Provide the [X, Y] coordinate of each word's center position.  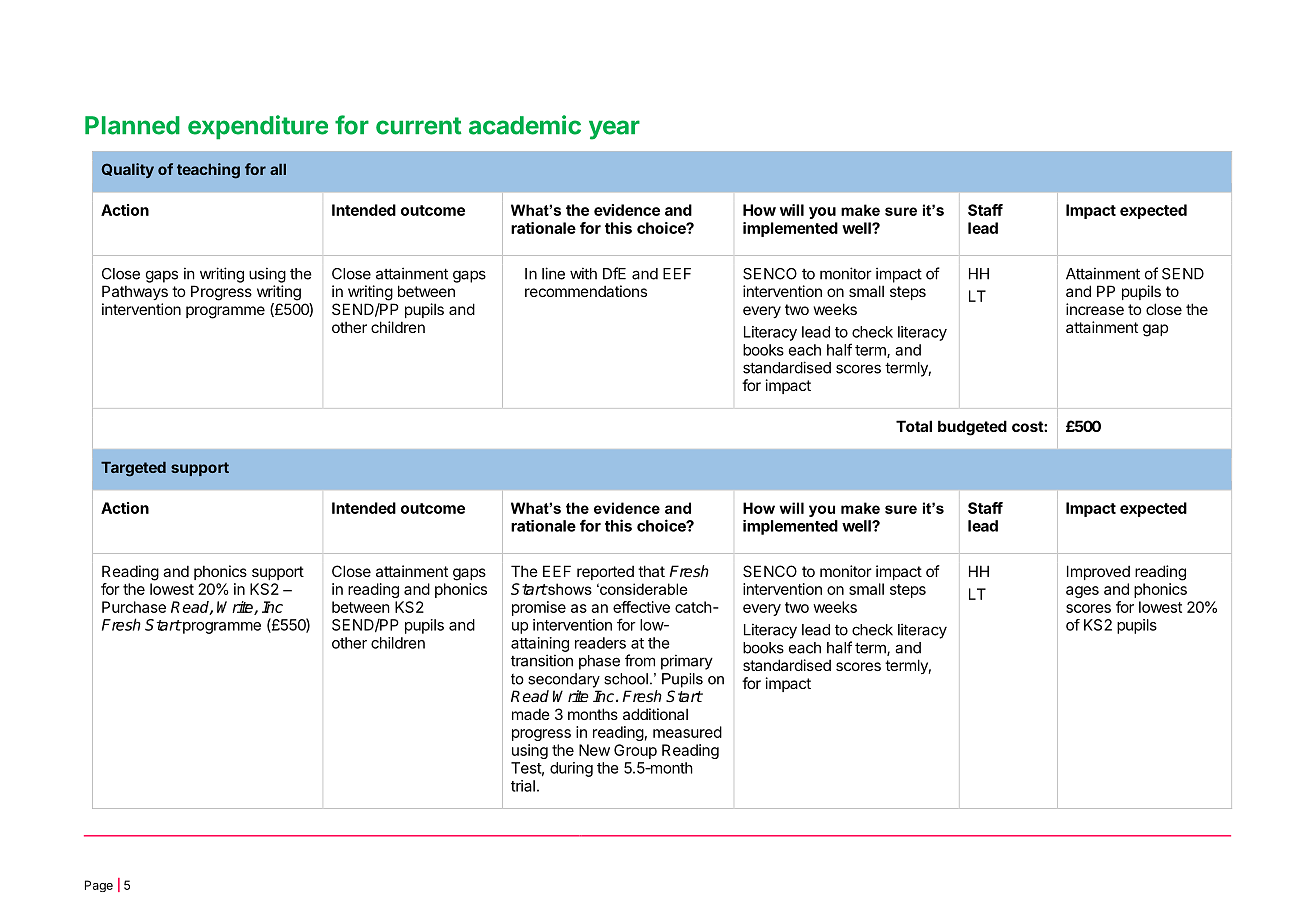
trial [523, 786]
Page [99, 886]
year [614, 130]
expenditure [258, 127]
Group [635, 751]
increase [1095, 309]
